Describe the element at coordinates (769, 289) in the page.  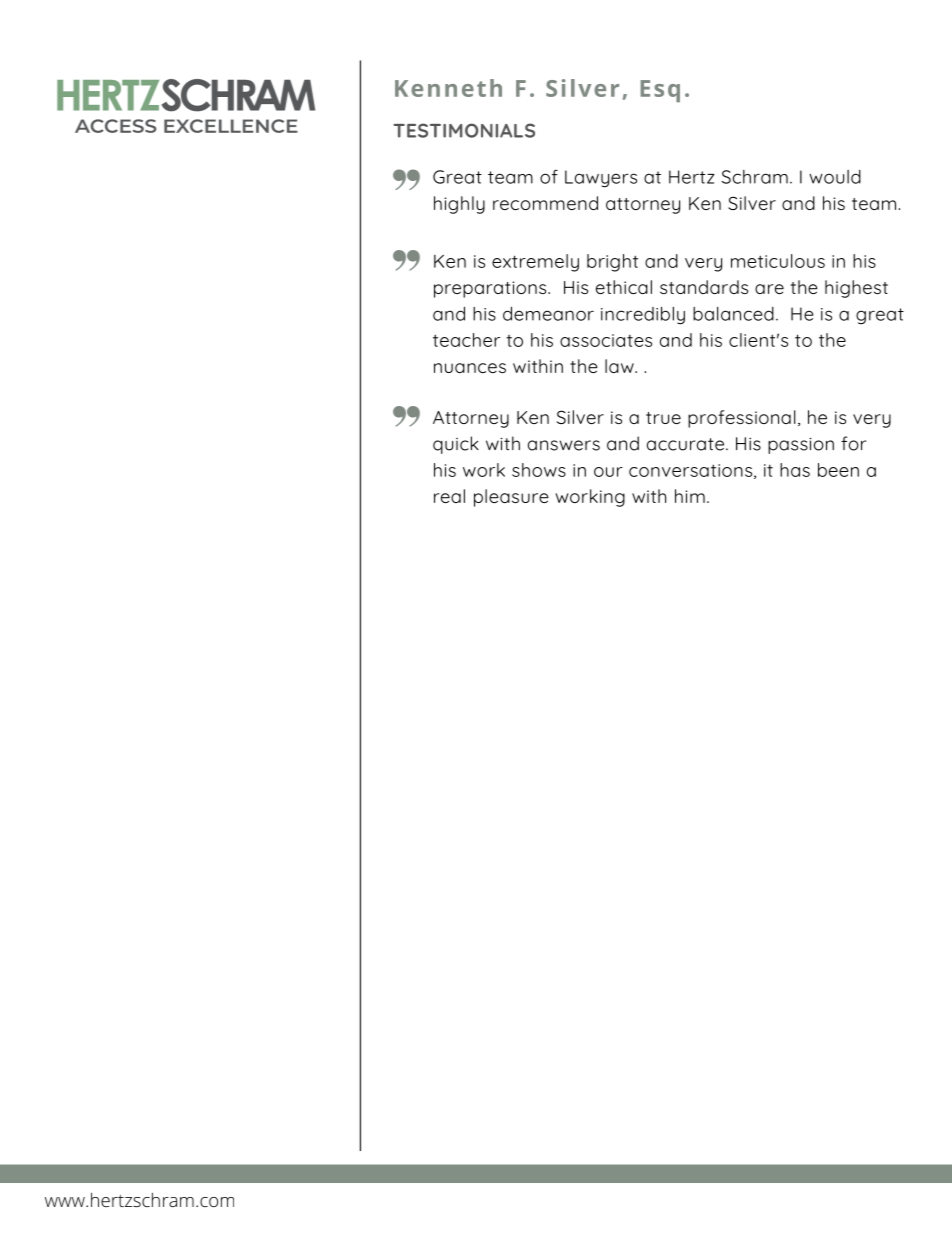
I see `are` at that location.
